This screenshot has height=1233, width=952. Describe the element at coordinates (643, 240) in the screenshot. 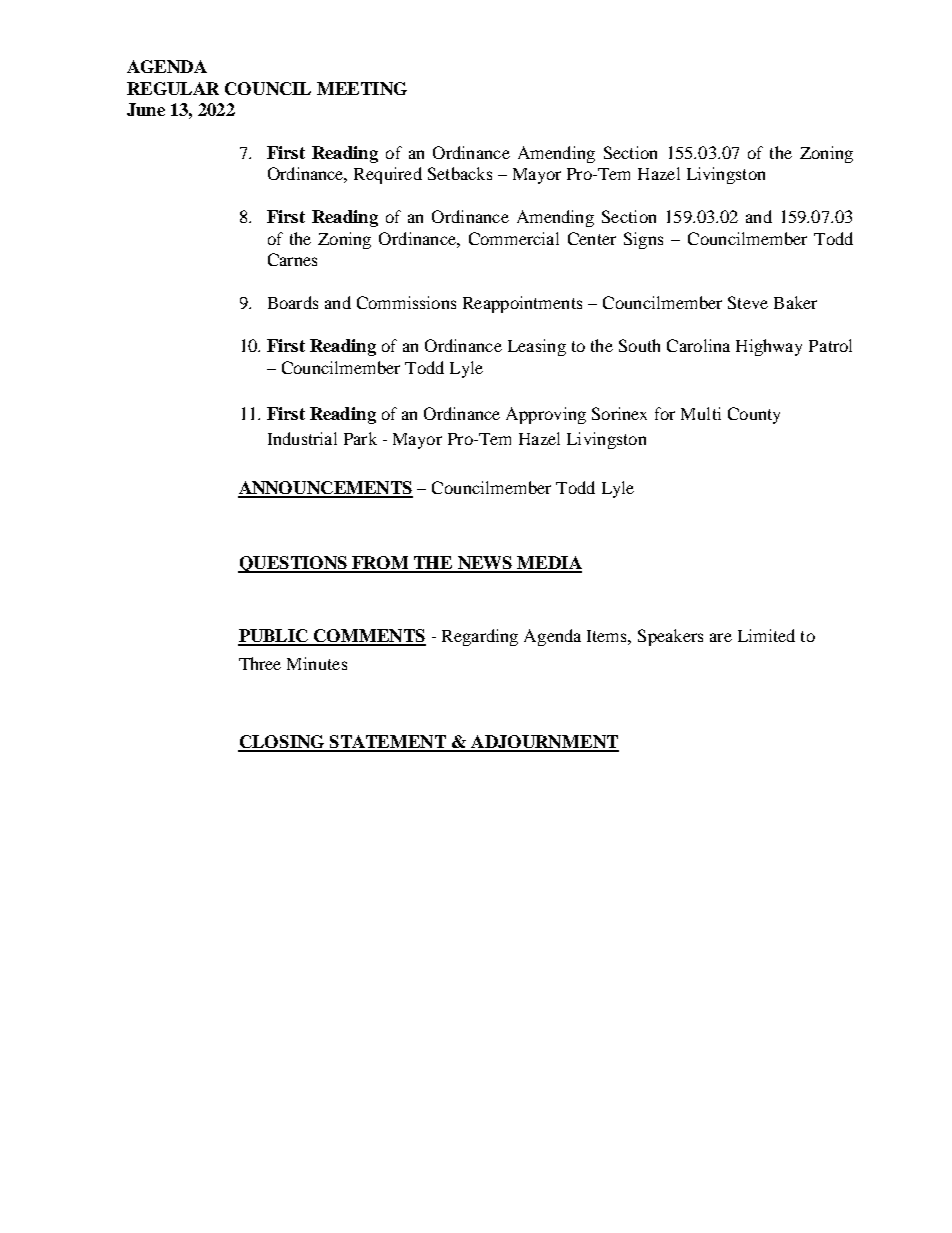

I see `Signs` at that location.
